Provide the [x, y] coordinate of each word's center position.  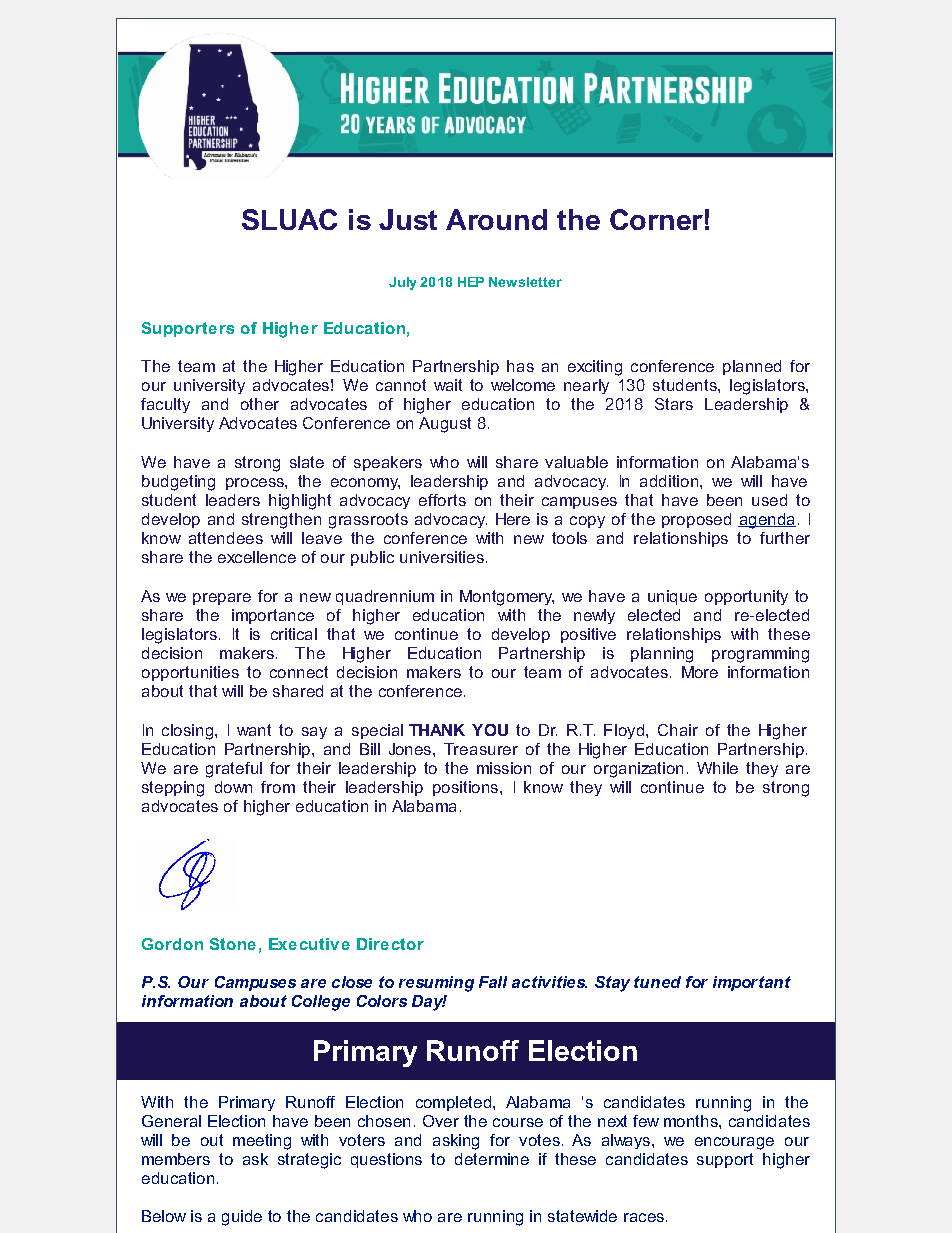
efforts [442, 500]
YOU [490, 730]
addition [669, 481]
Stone [233, 944]
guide [242, 1218]
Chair [678, 730]
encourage [734, 1143]
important [752, 983]
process [256, 484]
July [402, 283]
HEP [471, 282]
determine [492, 1159]
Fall [493, 982]
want [254, 730]
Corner [656, 219]
